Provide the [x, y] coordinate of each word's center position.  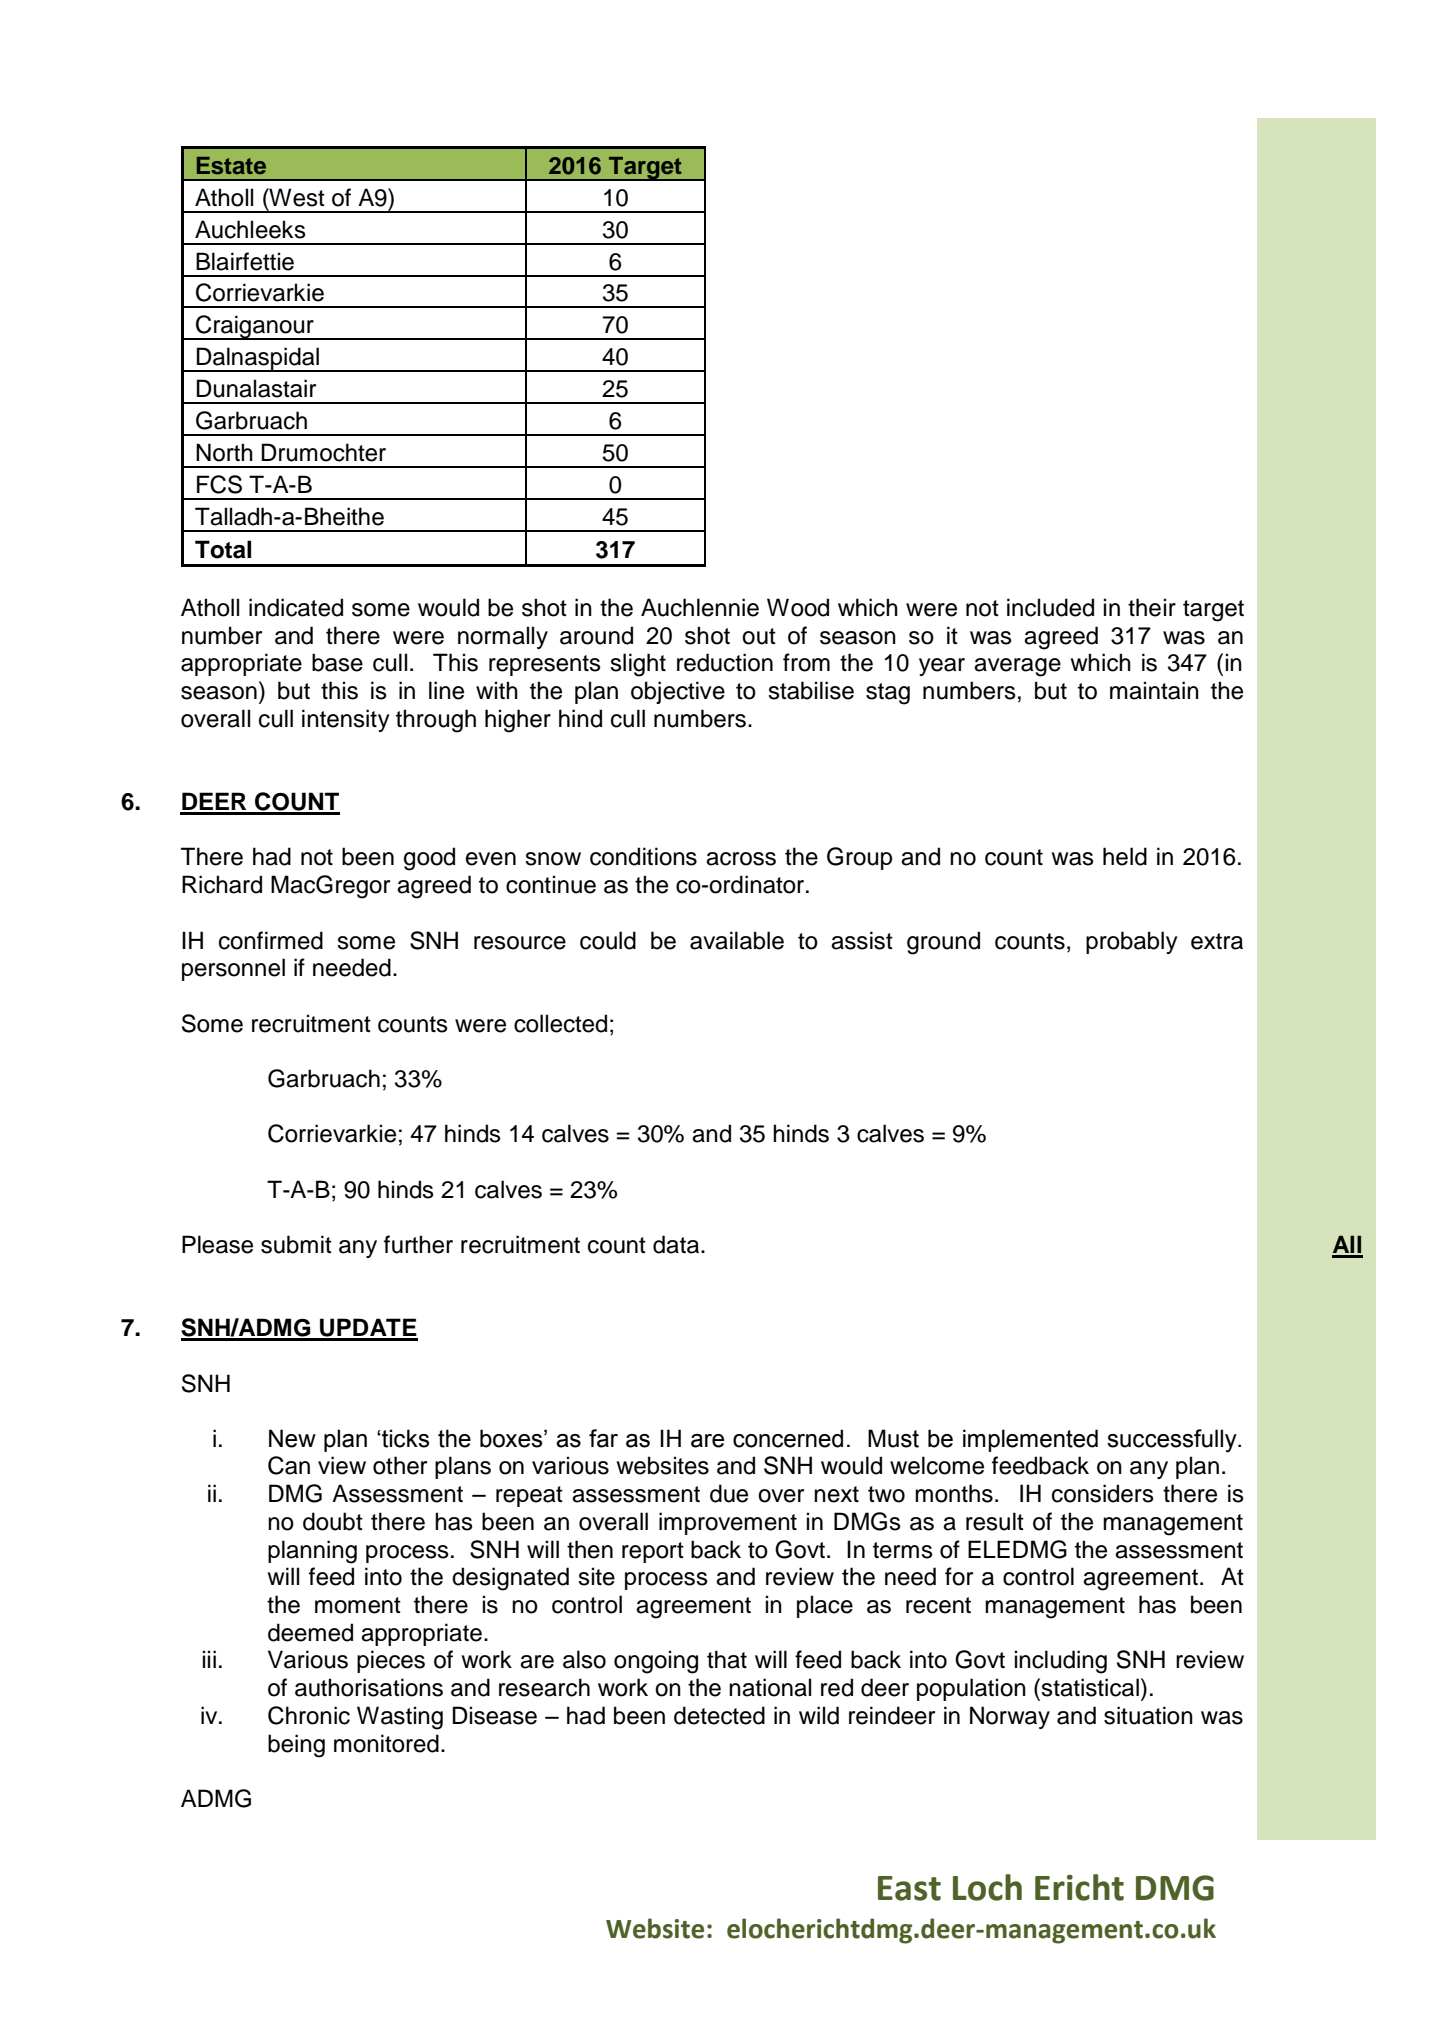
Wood [798, 607]
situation [1148, 1715]
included [1050, 607]
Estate [231, 166]
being [296, 1746]
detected [719, 1715]
